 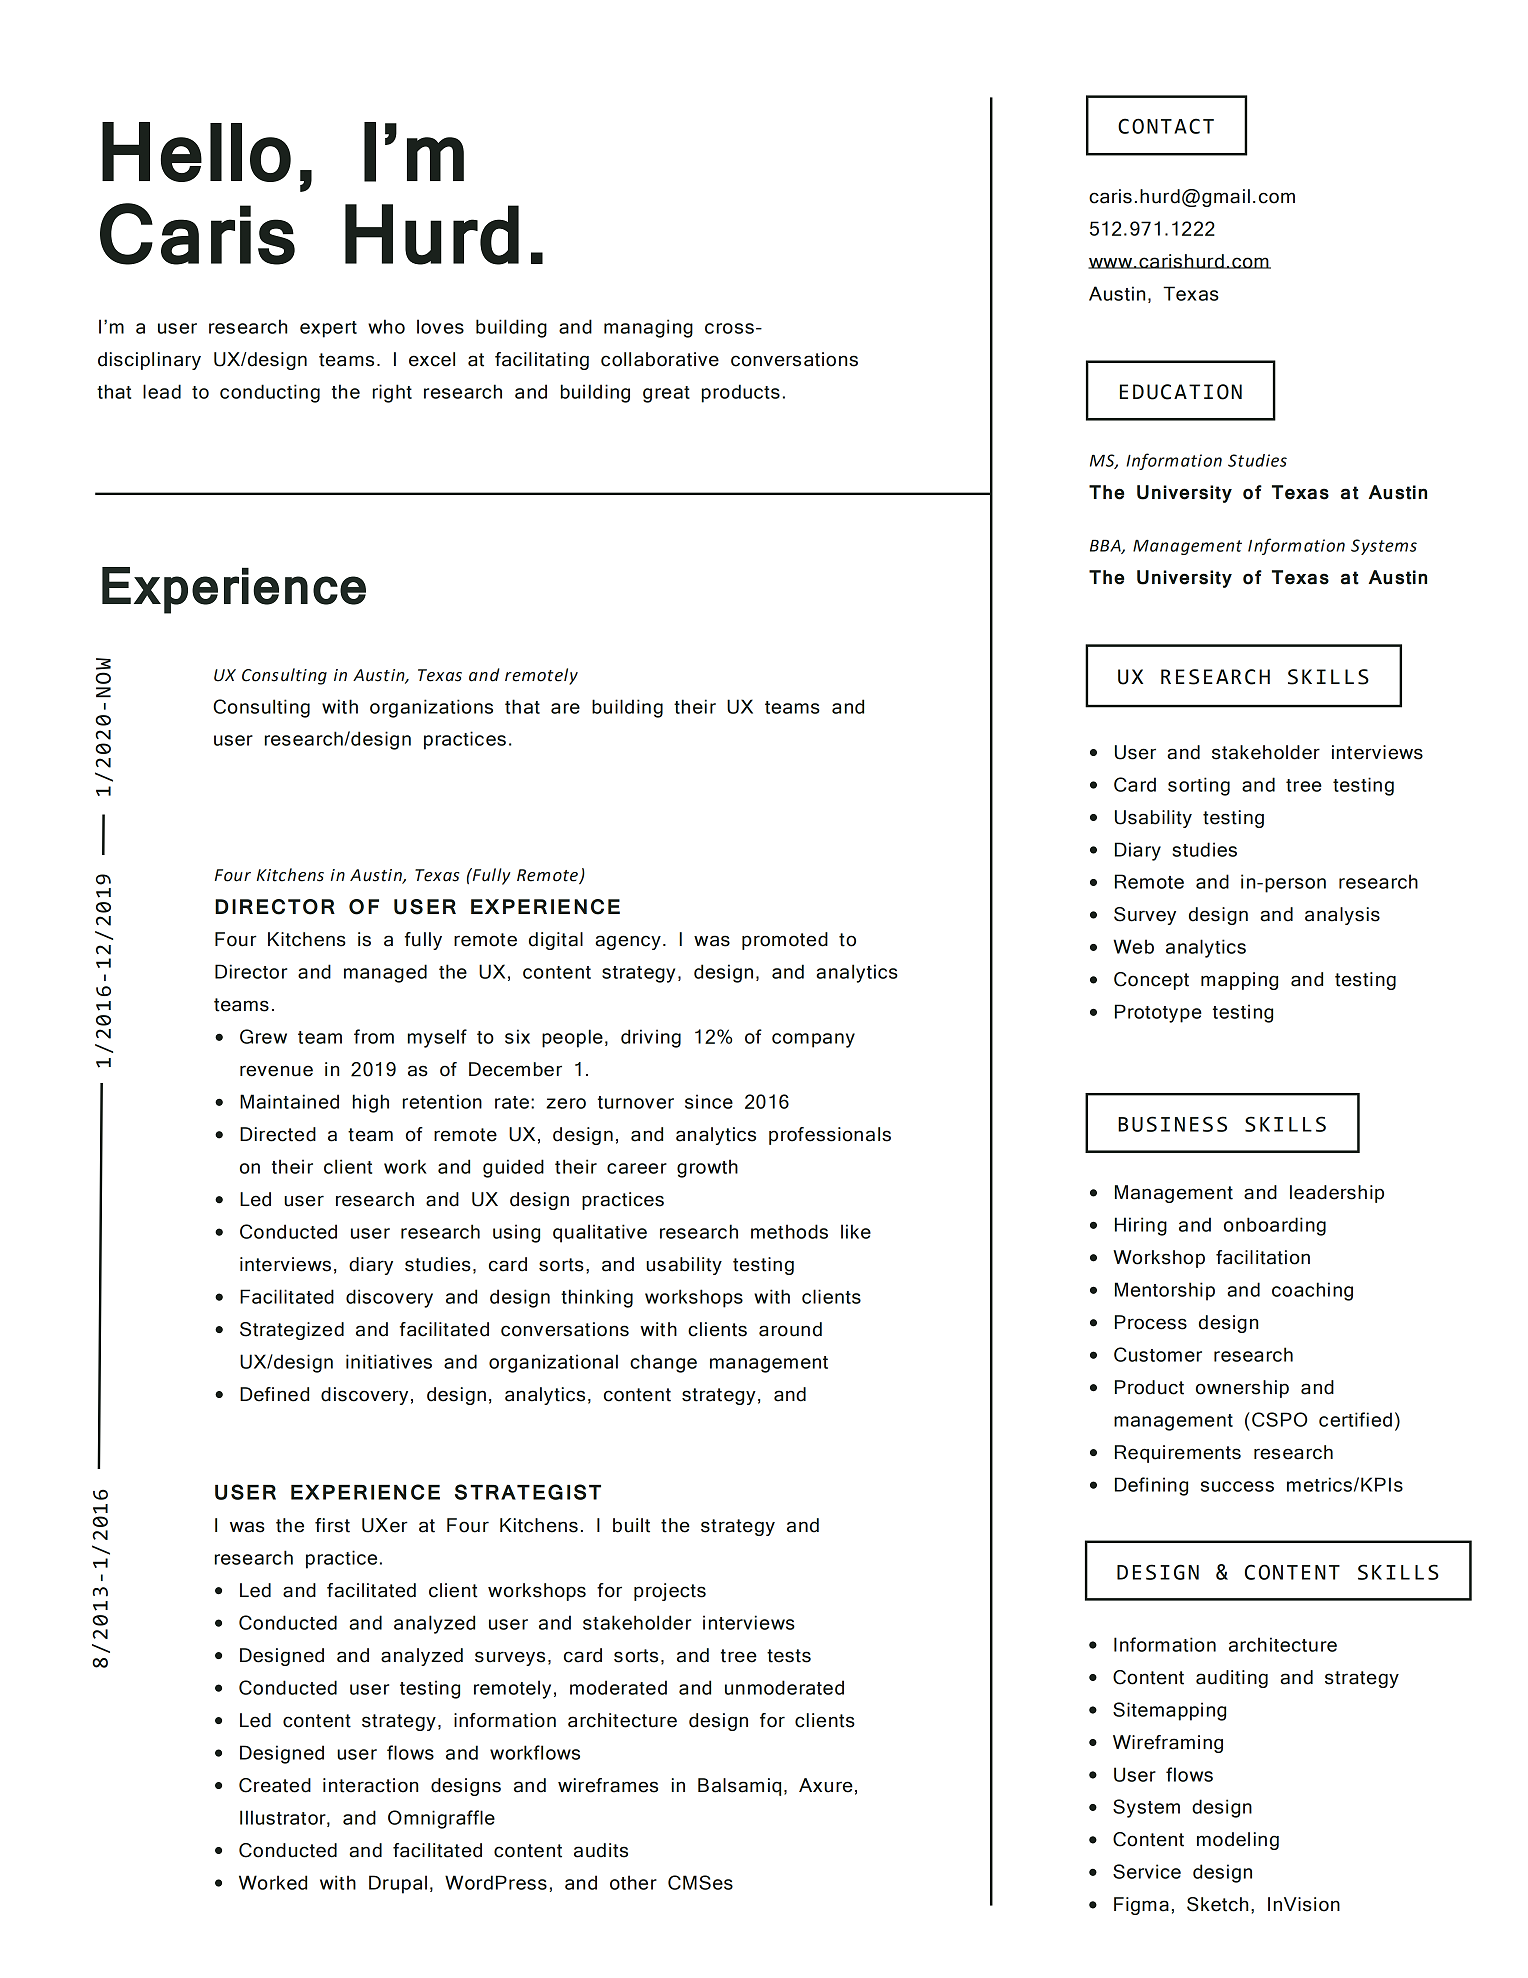 What do you see at coordinates (648, 328) in the screenshot?
I see `managing` at bounding box center [648, 328].
